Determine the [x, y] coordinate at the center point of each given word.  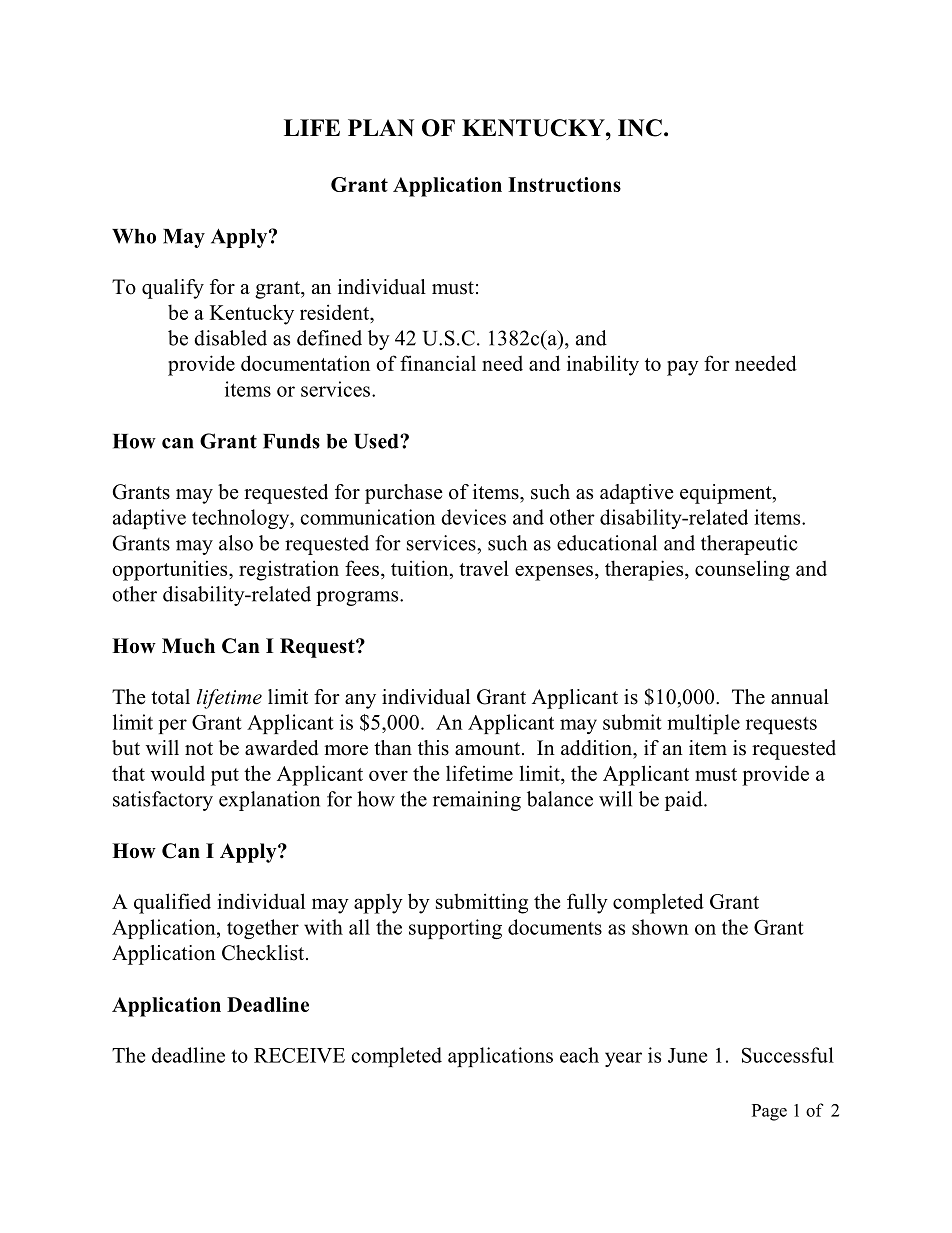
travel [484, 568]
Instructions [564, 184]
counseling [742, 570]
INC [640, 128]
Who [134, 236]
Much [188, 646]
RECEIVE [299, 1055]
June [687, 1055]
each [579, 1055]
